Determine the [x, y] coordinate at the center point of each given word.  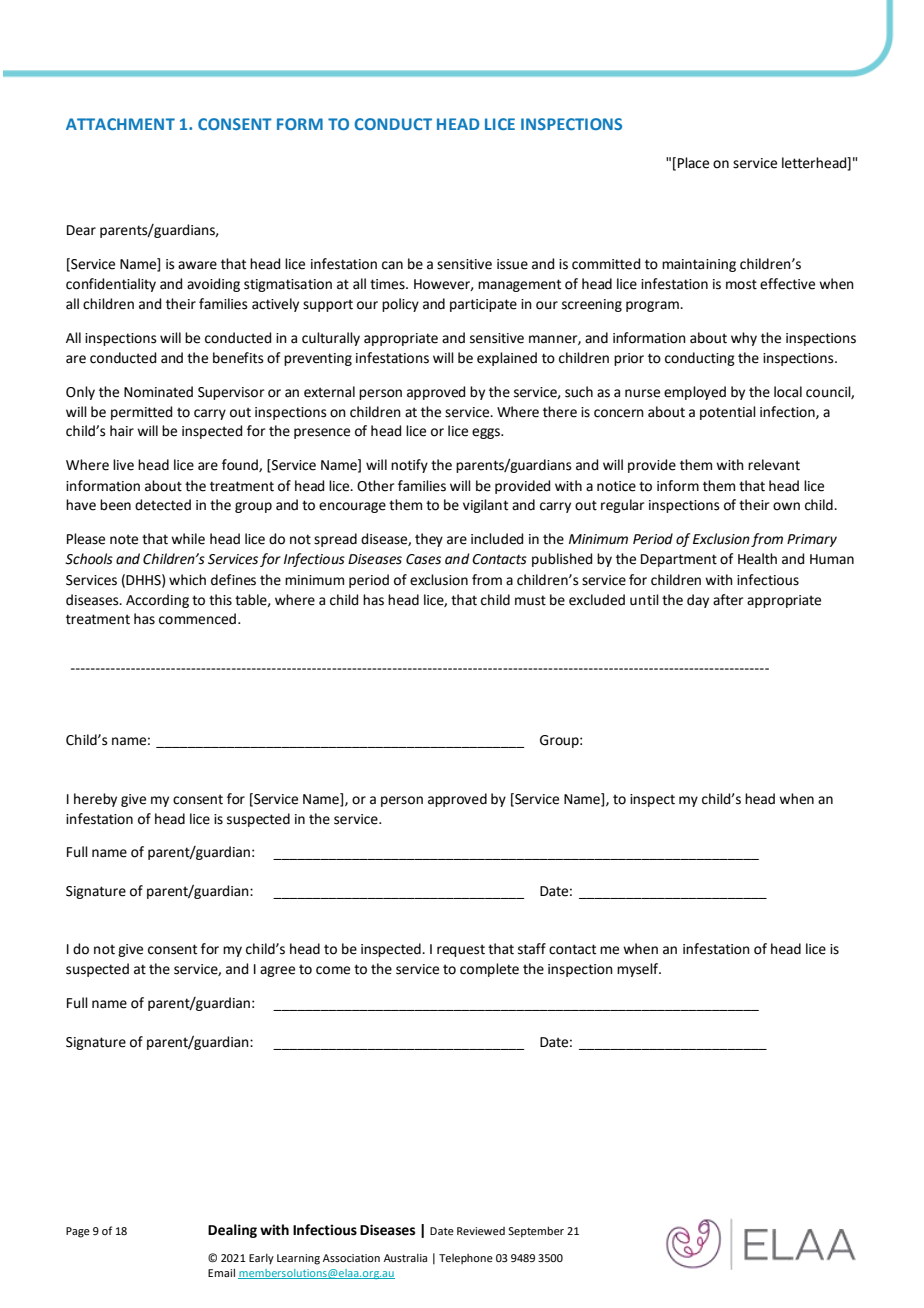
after [728, 600]
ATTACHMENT [120, 124]
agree [277, 971]
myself [638, 970]
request [461, 950]
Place [693, 163]
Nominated [158, 392]
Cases [423, 559]
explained [507, 359]
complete [489, 970]
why [744, 339]
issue [512, 264]
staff [532, 949]
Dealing [232, 1231]
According [157, 601]
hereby [95, 800]
